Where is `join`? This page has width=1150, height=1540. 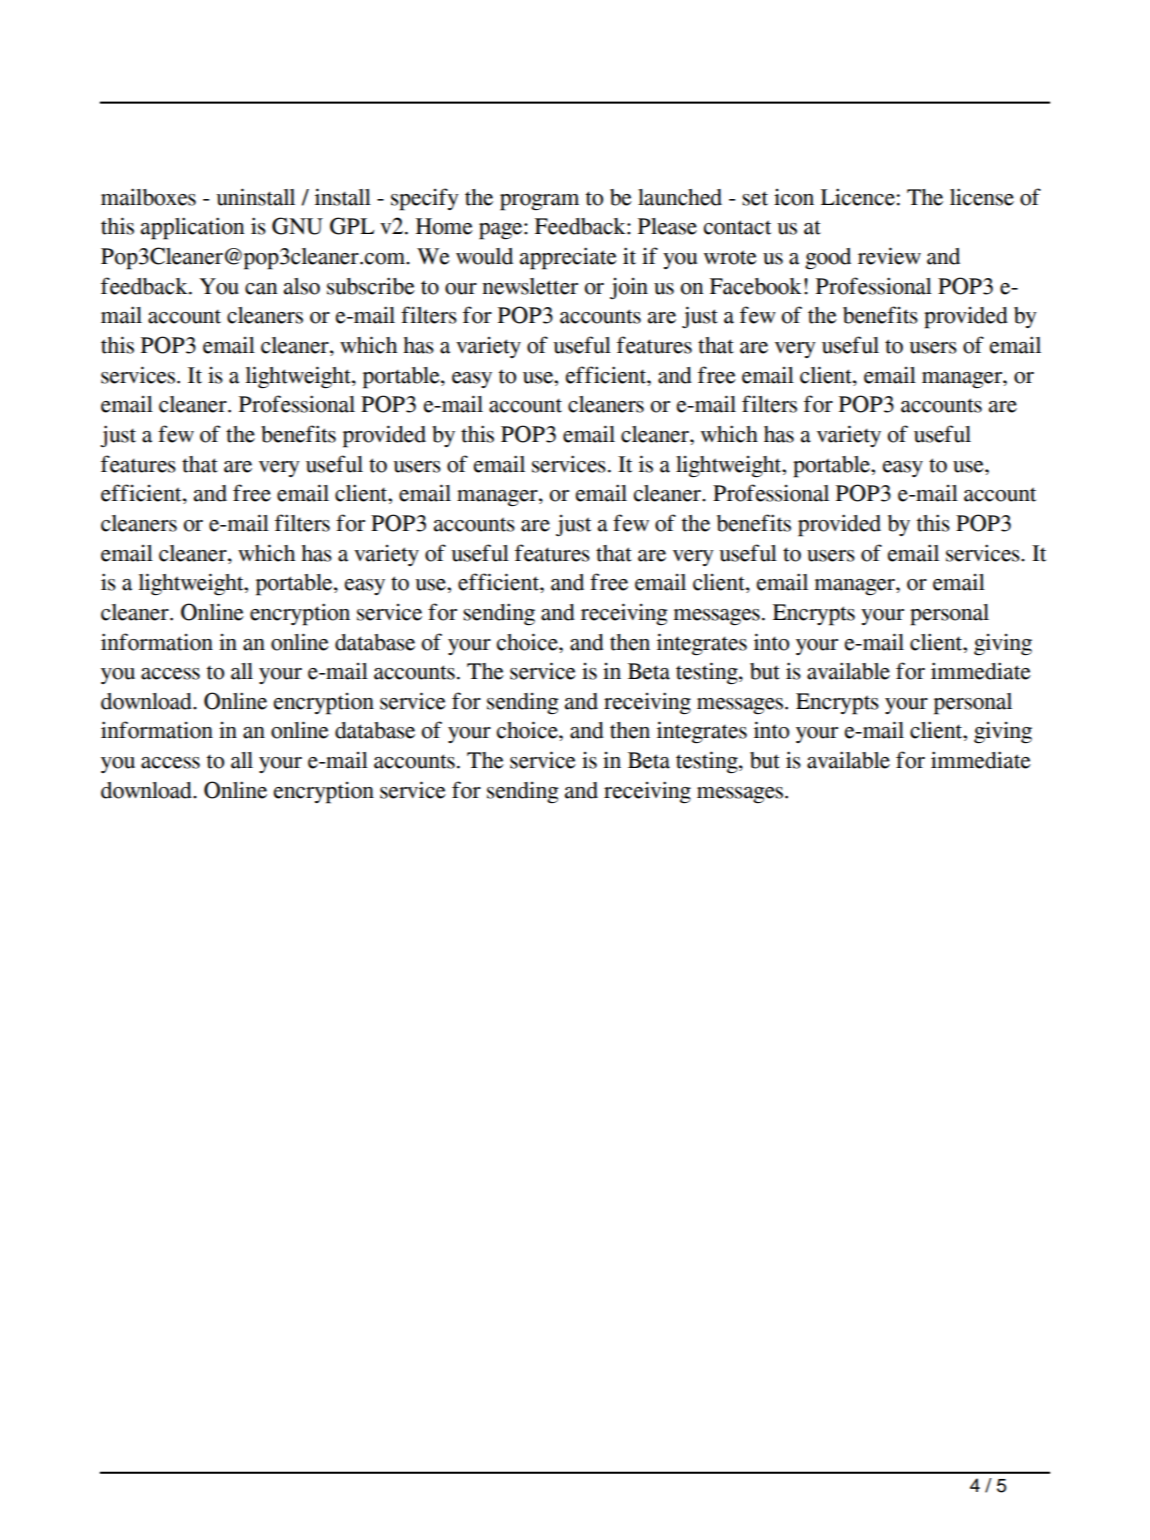 join is located at coordinates (629, 288).
